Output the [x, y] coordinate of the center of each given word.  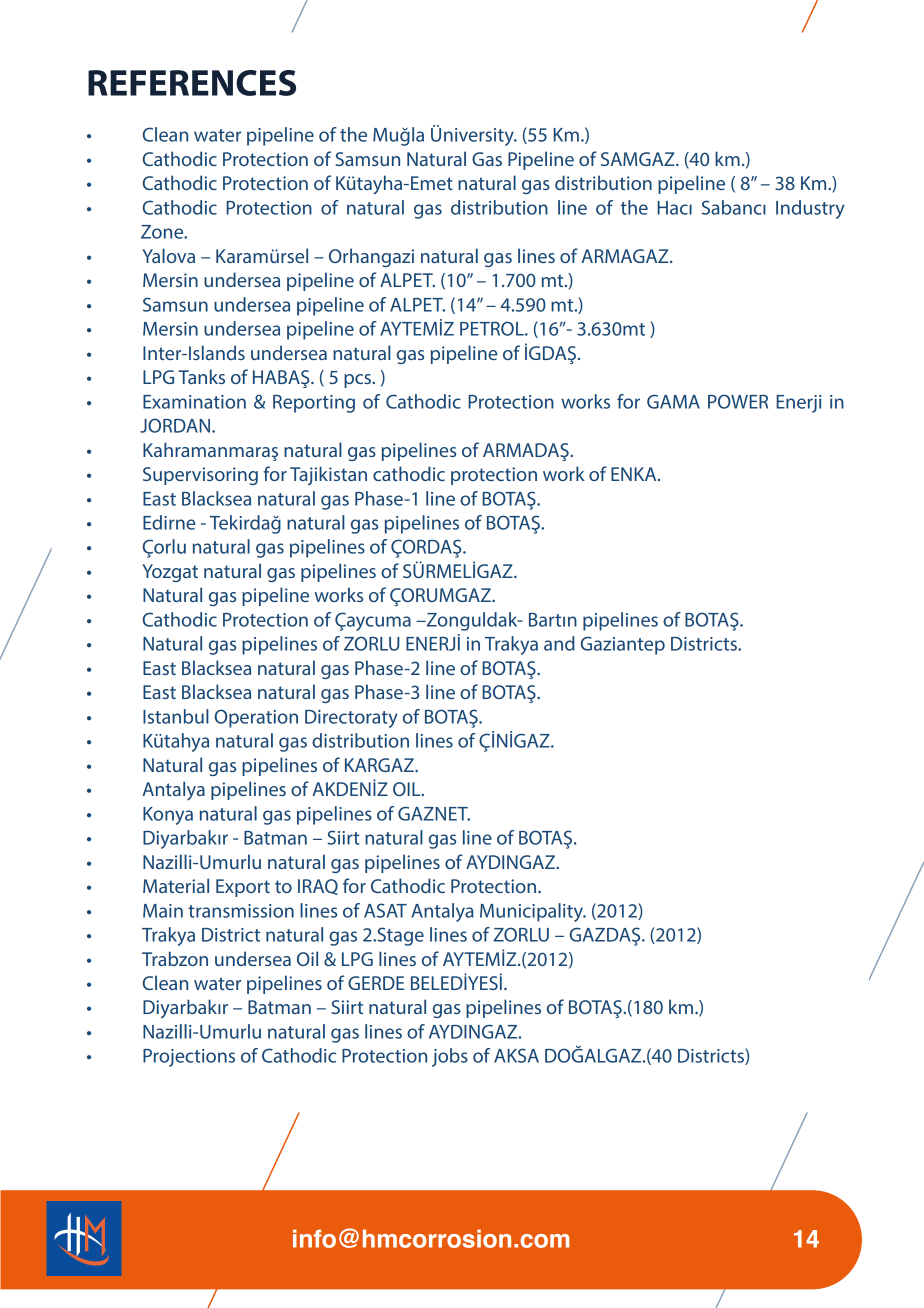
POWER [738, 401]
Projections [189, 1058]
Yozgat [170, 573]
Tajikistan [328, 475]
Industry [810, 209]
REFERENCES [192, 83]
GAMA [673, 402]
